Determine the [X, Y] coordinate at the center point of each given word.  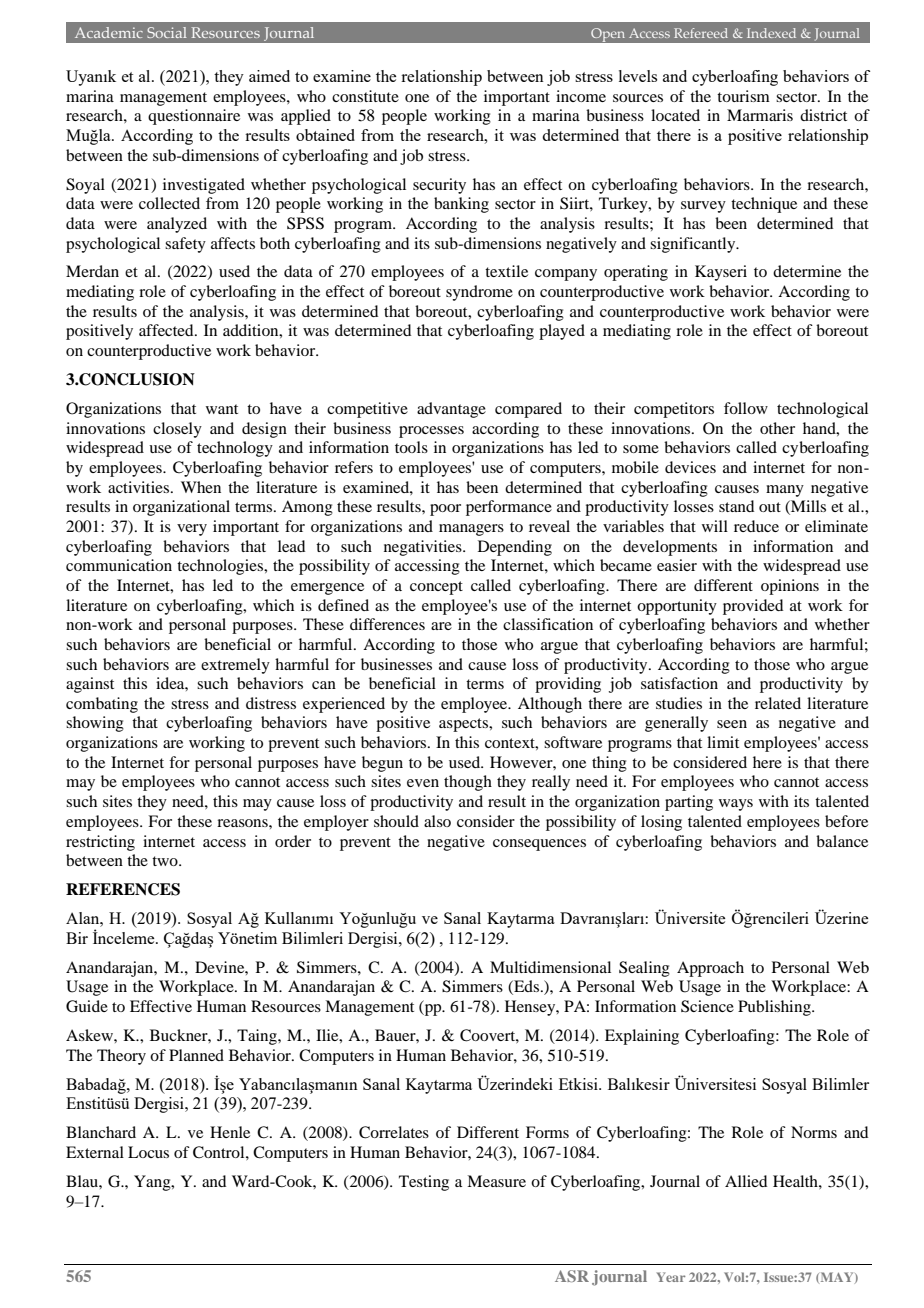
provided [753, 607]
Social [167, 32]
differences [387, 624]
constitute [365, 96]
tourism [743, 96]
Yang [153, 1183]
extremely [235, 666]
